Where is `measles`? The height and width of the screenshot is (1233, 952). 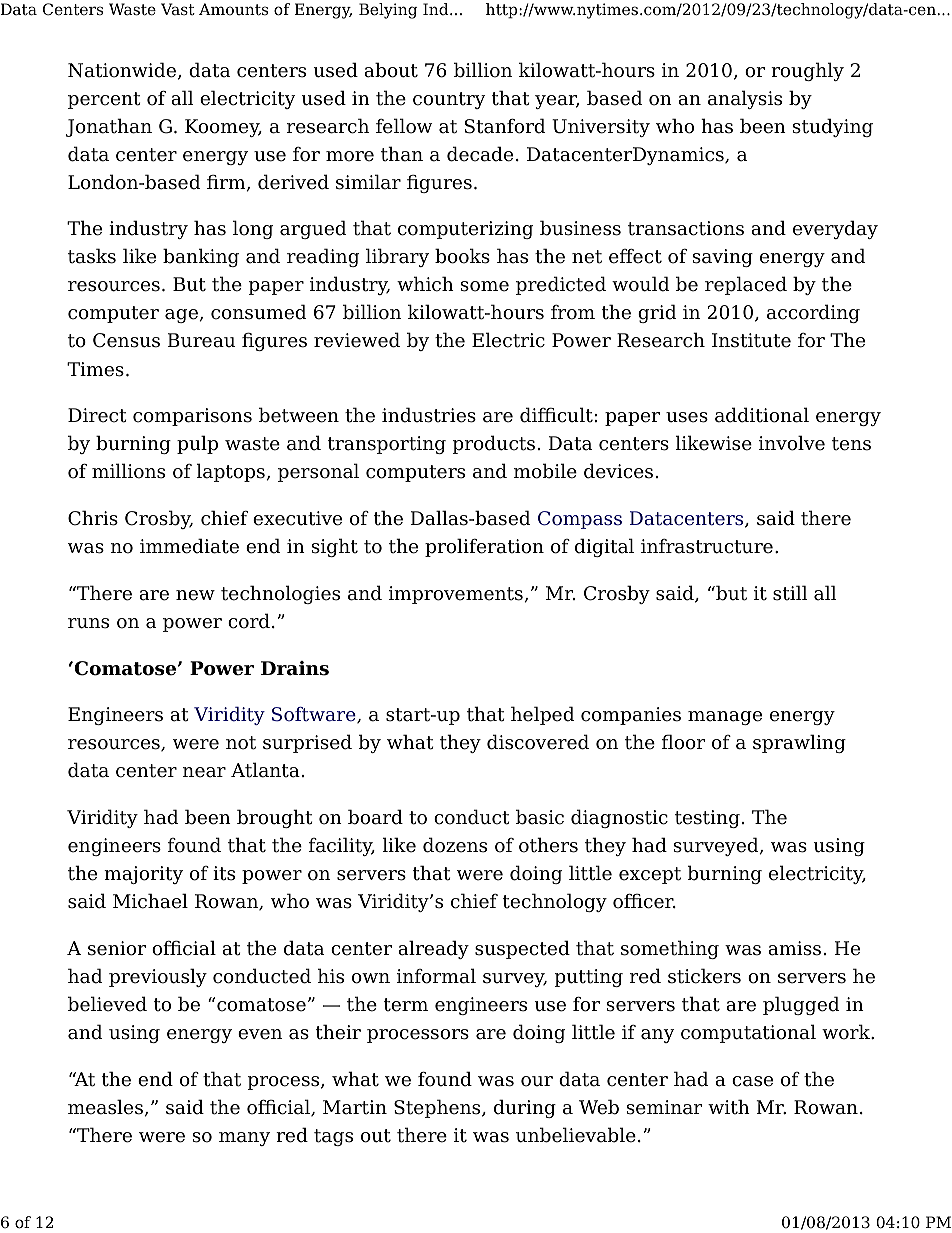
measles is located at coordinates (106, 1107).
